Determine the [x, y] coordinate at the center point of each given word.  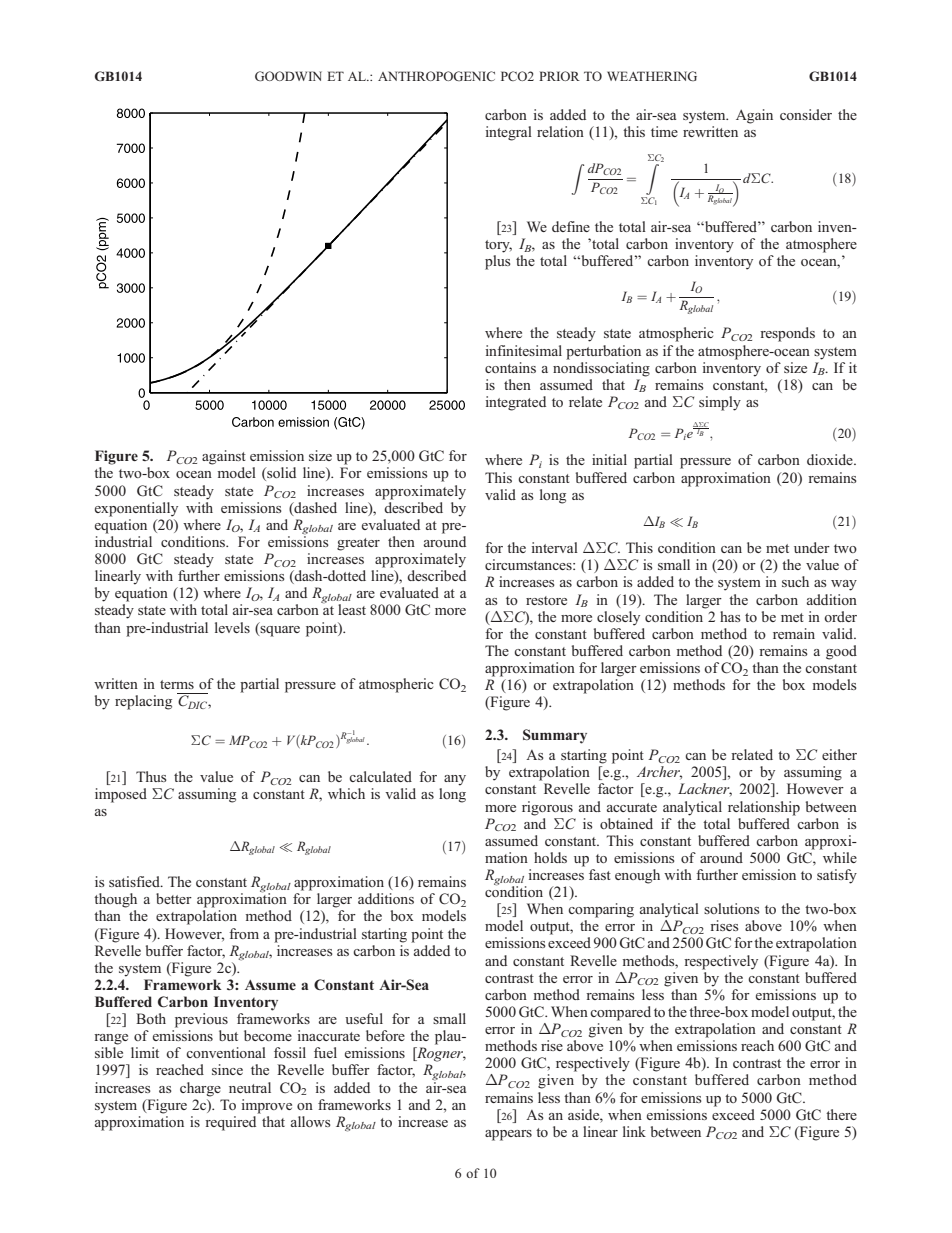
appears [508, 1135]
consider [806, 114]
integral [508, 133]
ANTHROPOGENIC [436, 76]
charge [200, 1089]
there [841, 1114]
